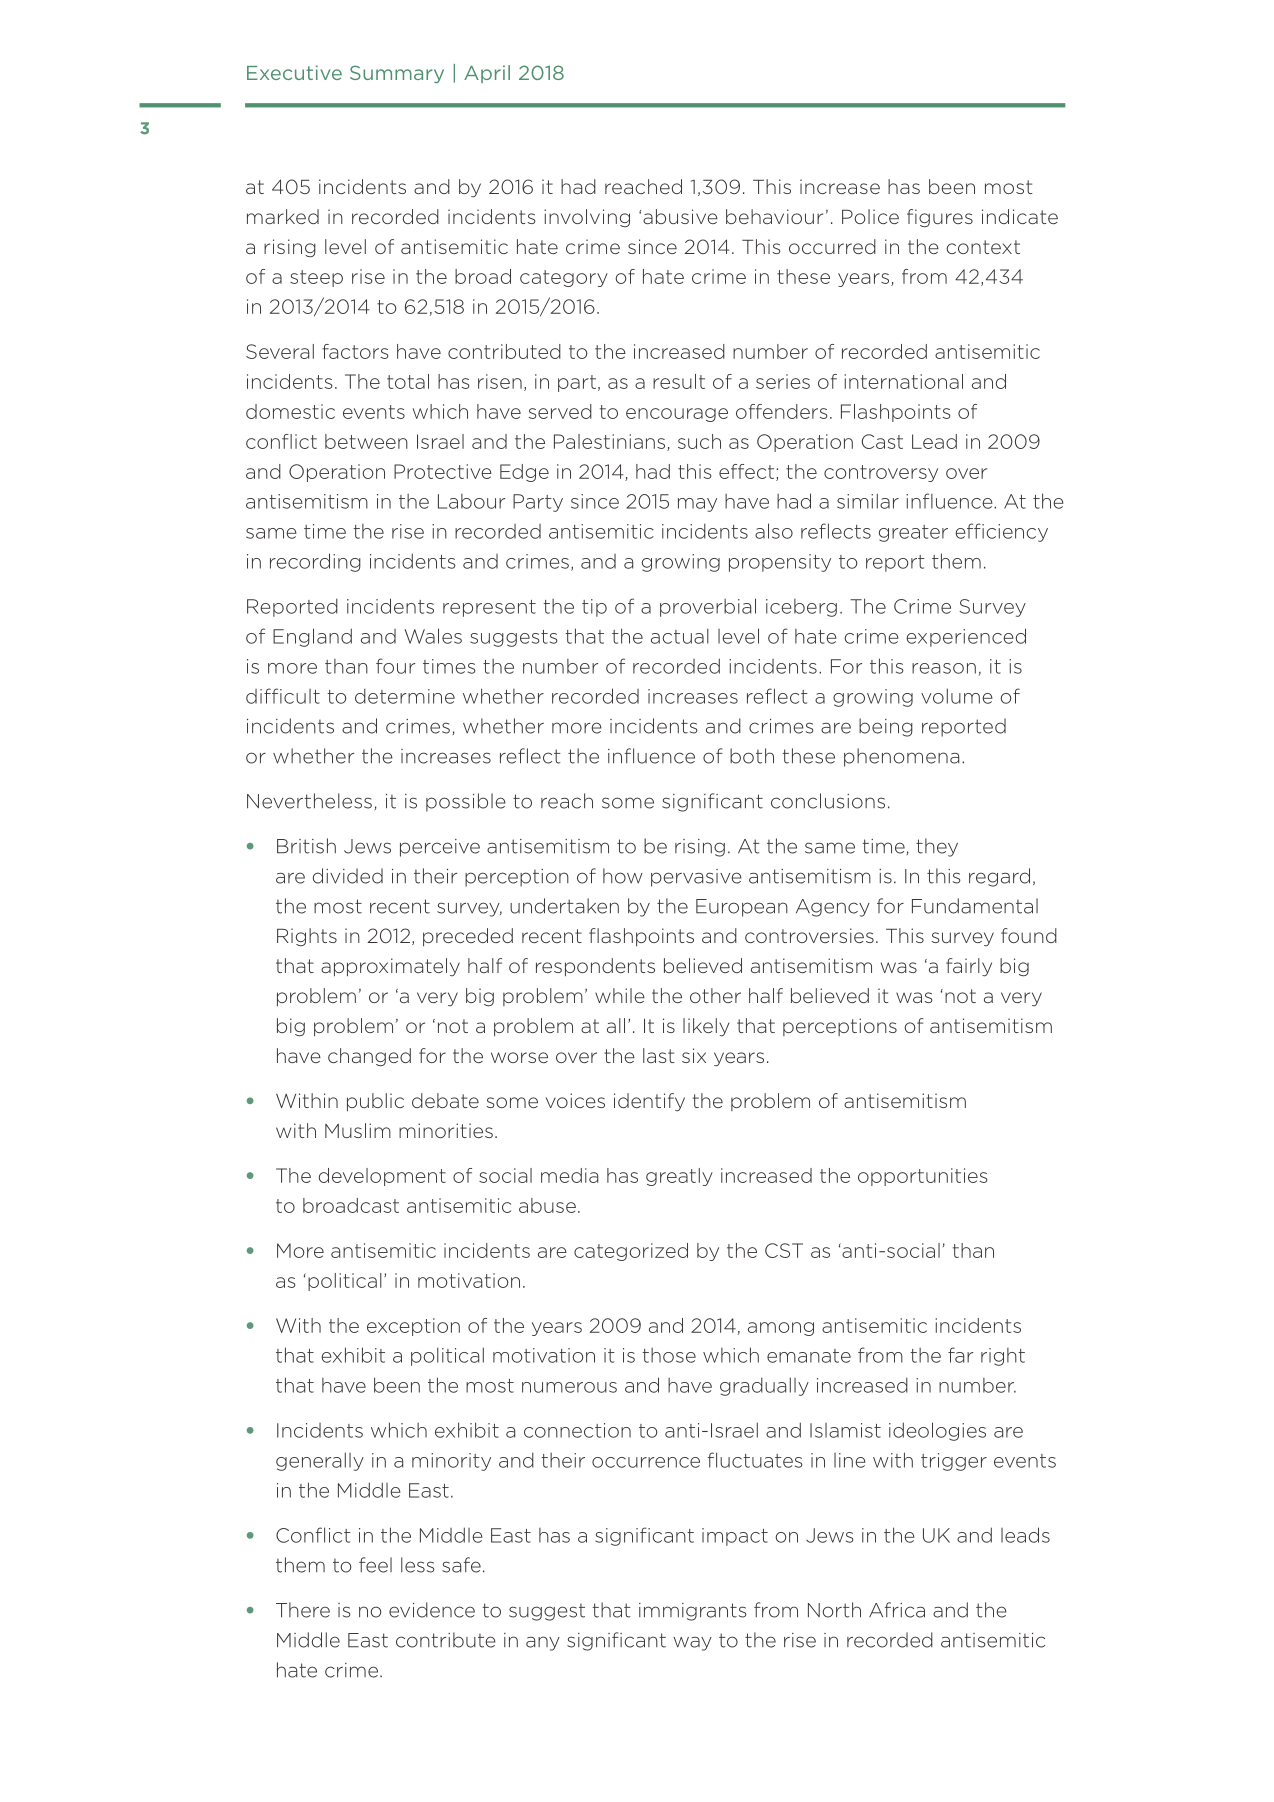  I want to click on feel, so click(375, 1565).
